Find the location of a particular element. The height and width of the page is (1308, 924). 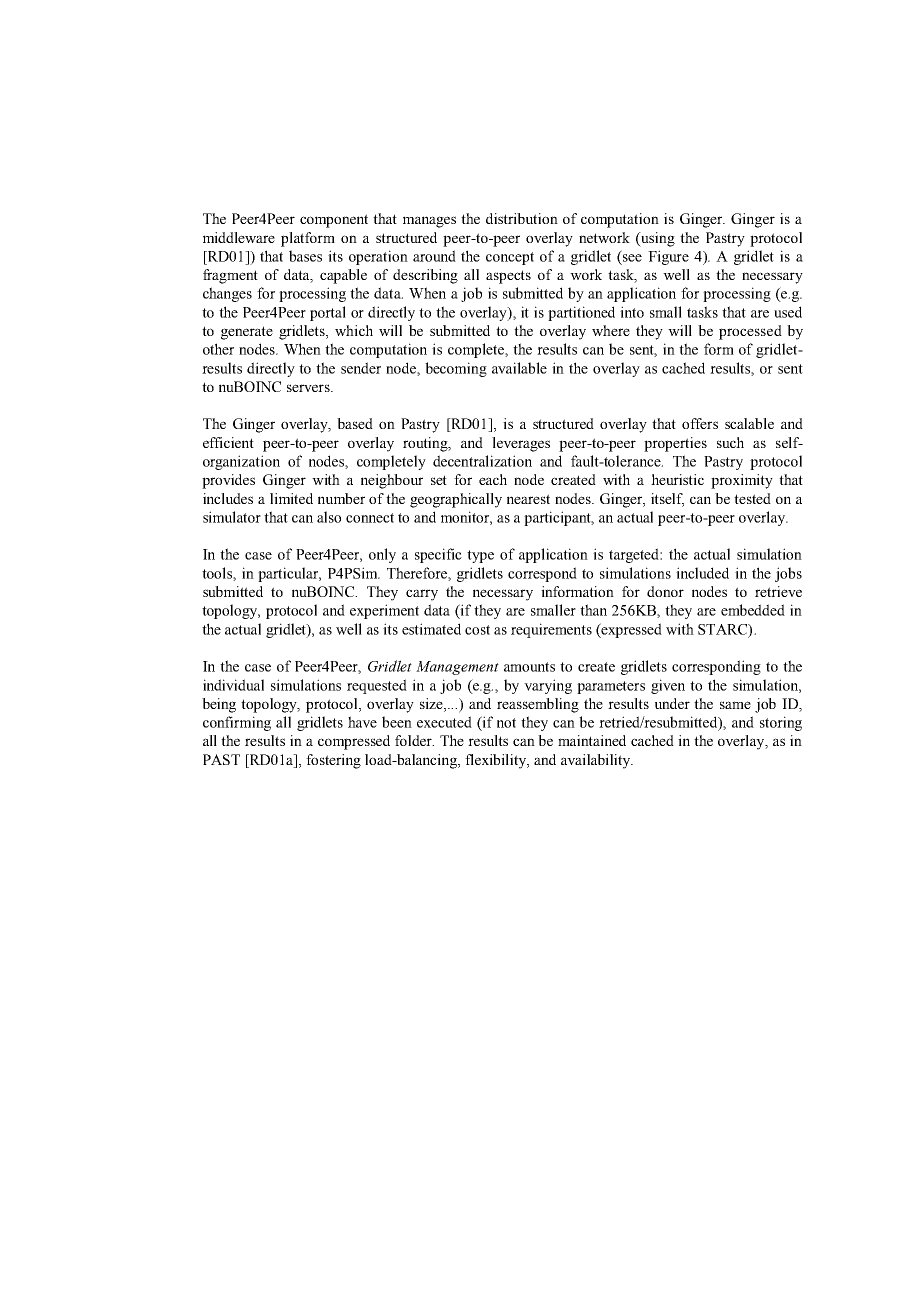

experiment is located at coordinates (384, 611).
